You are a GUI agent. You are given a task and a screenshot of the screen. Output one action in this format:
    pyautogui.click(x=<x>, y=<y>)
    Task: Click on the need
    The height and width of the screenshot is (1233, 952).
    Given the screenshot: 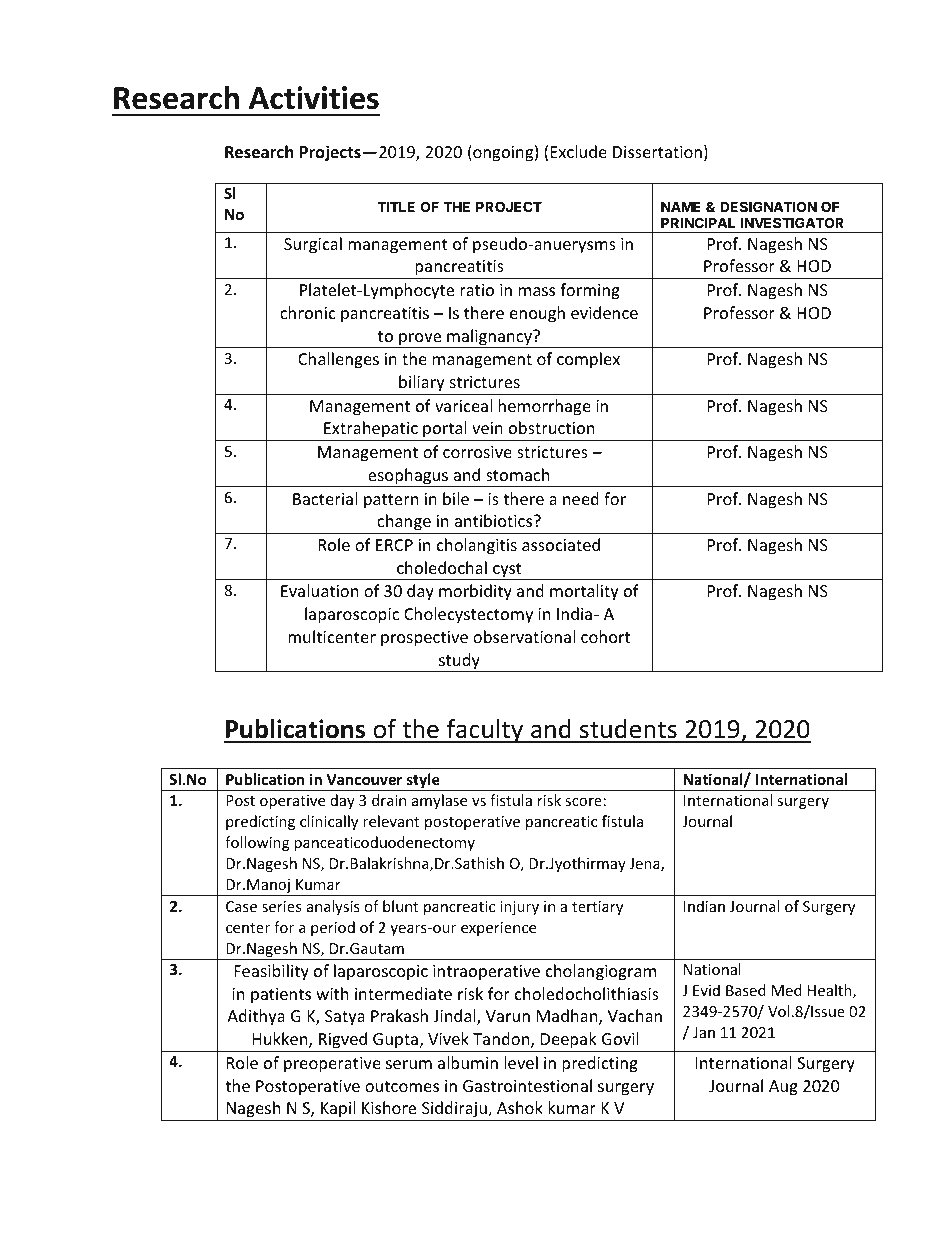 What is the action you would take?
    pyautogui.click(x=581, y=498)
